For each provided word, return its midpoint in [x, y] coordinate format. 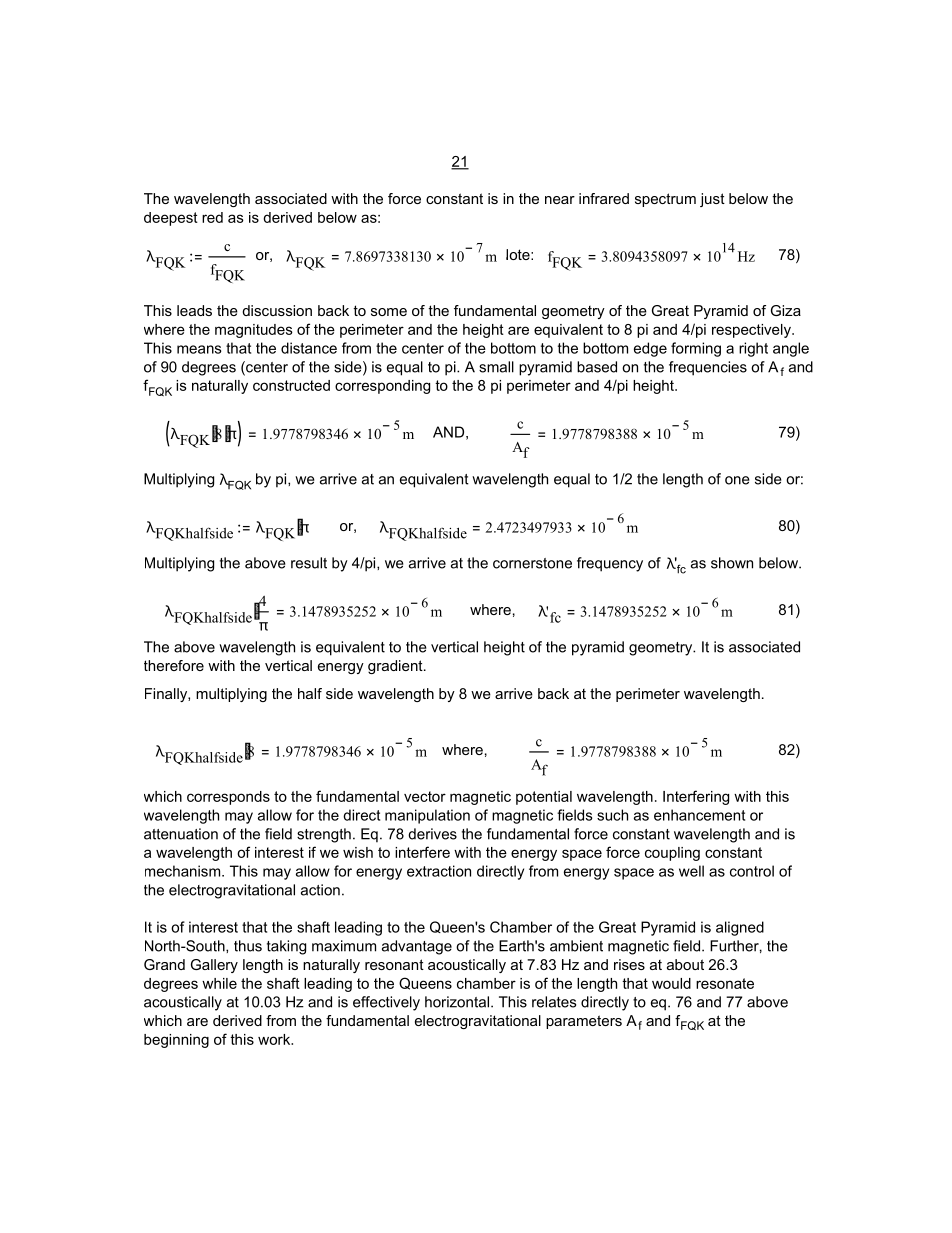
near [560, 200]
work [275, 1039]
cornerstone [532, 563]
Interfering [696, 797]
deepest [171, 219]
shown [732, 563]
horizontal [457, 1002]
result [309, 563]
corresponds [228, 798]
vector [425, 796]
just [712, 200]
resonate [725, 983]
